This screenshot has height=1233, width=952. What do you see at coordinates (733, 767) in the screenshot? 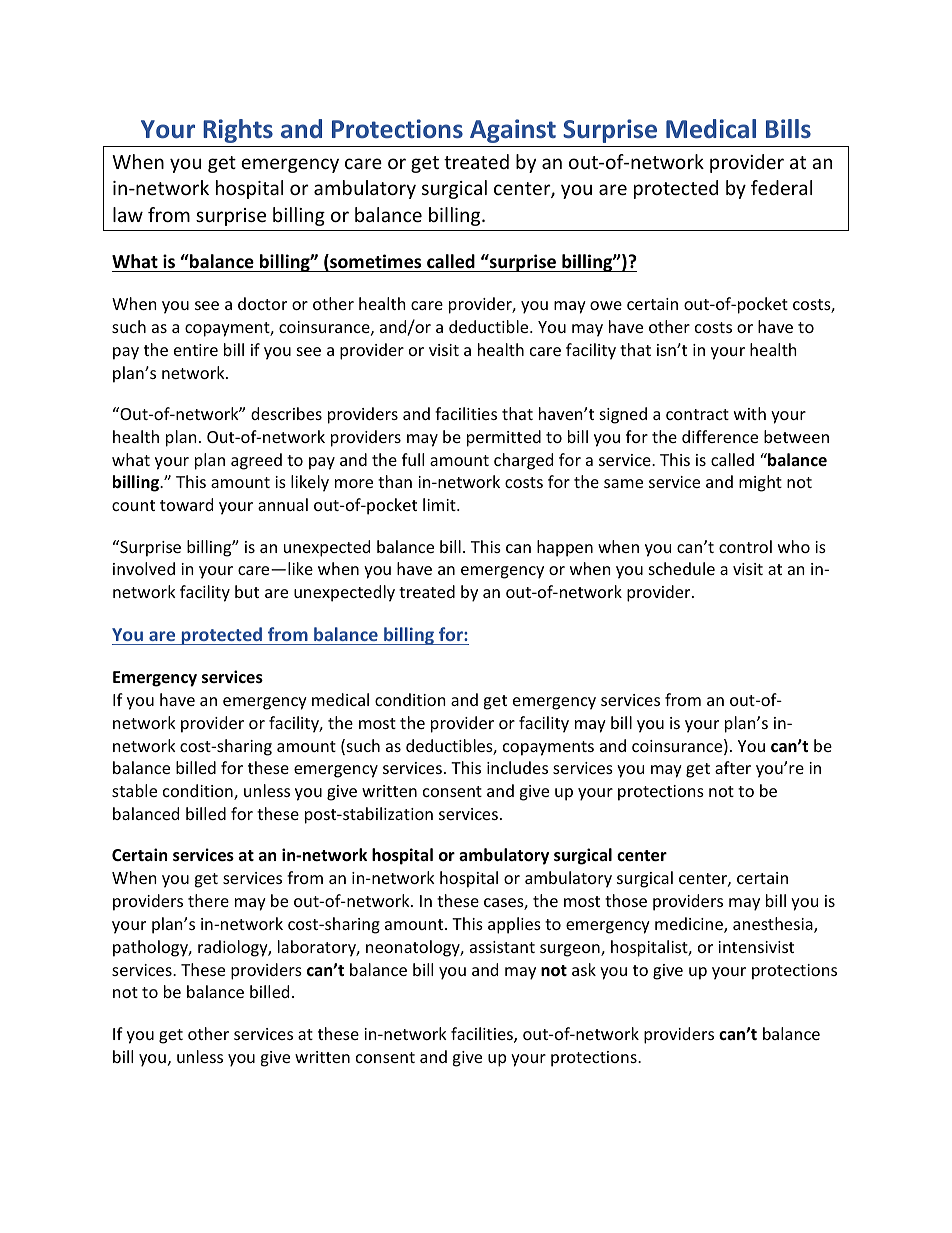
I see `after` at bounding box center [733, 767].
